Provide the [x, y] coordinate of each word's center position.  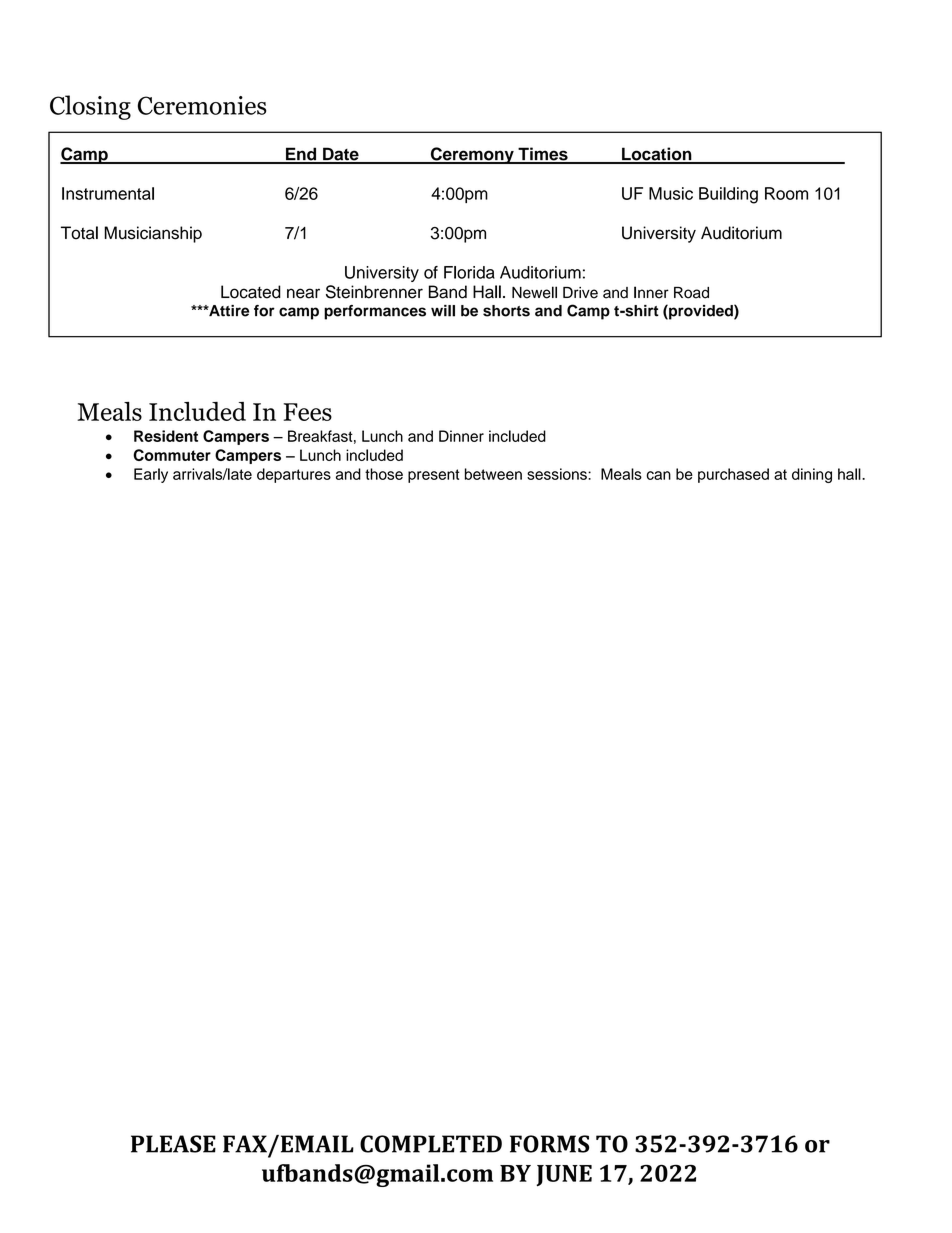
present [434, 476]
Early [151, 475]
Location [657, 155]
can [658, 475]
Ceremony [472, 155]
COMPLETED [431, 1144]
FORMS [549, 1144]
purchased [733, 475]
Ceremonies [202, 105]
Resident [166, 436]
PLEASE [173, 1144]
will [443, 311]
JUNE [564, 1175]
